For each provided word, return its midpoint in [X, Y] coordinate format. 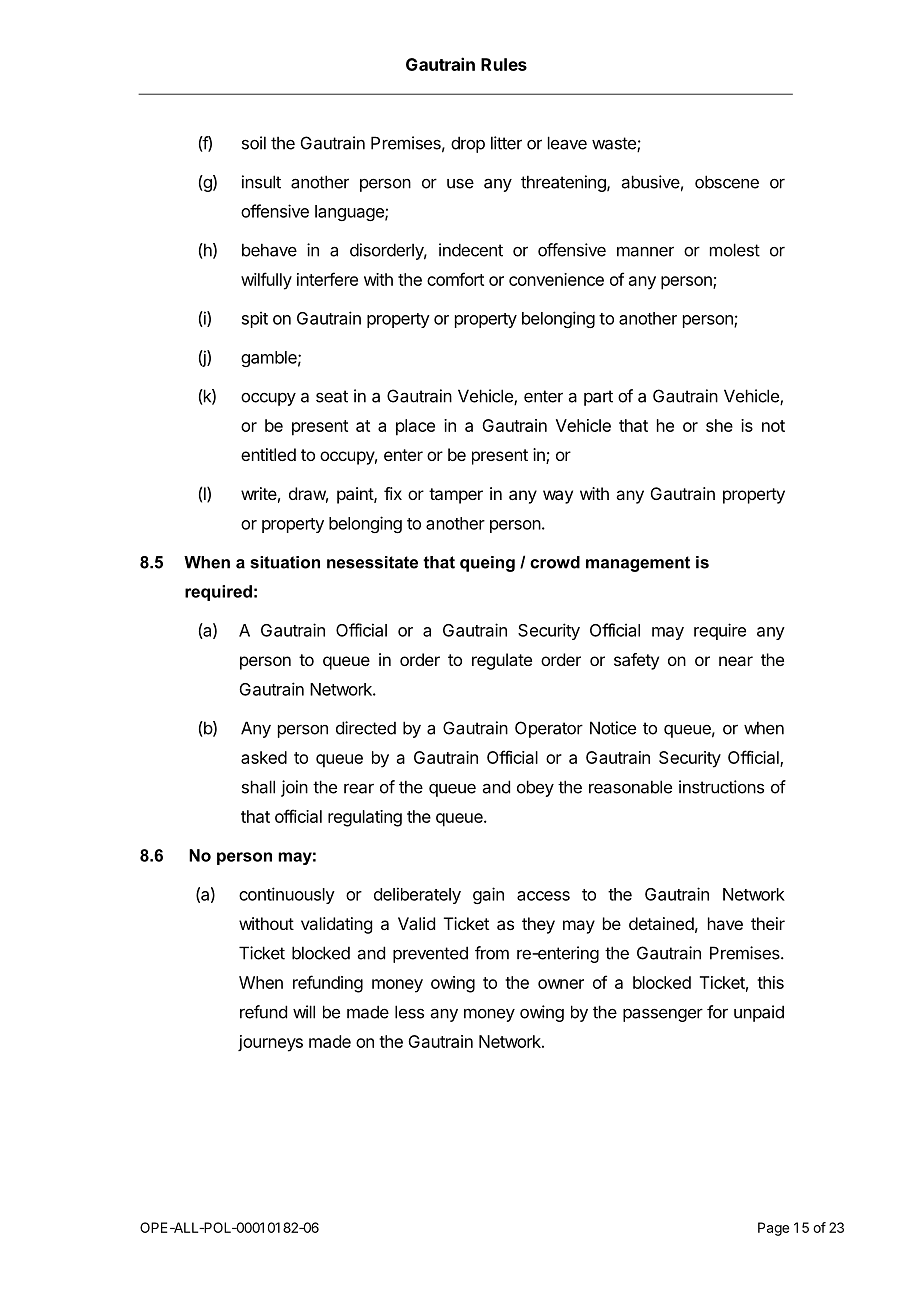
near [736, 661]
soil [254, 143]
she [719, 425]
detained [661, 923]
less [409, 1012]
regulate [502, 661]
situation [285, 562]
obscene [727, 182]
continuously [287, 895]
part [598, 398]
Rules [504, 64]
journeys [270, 1043]
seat [332, 396]
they [538, 925]
